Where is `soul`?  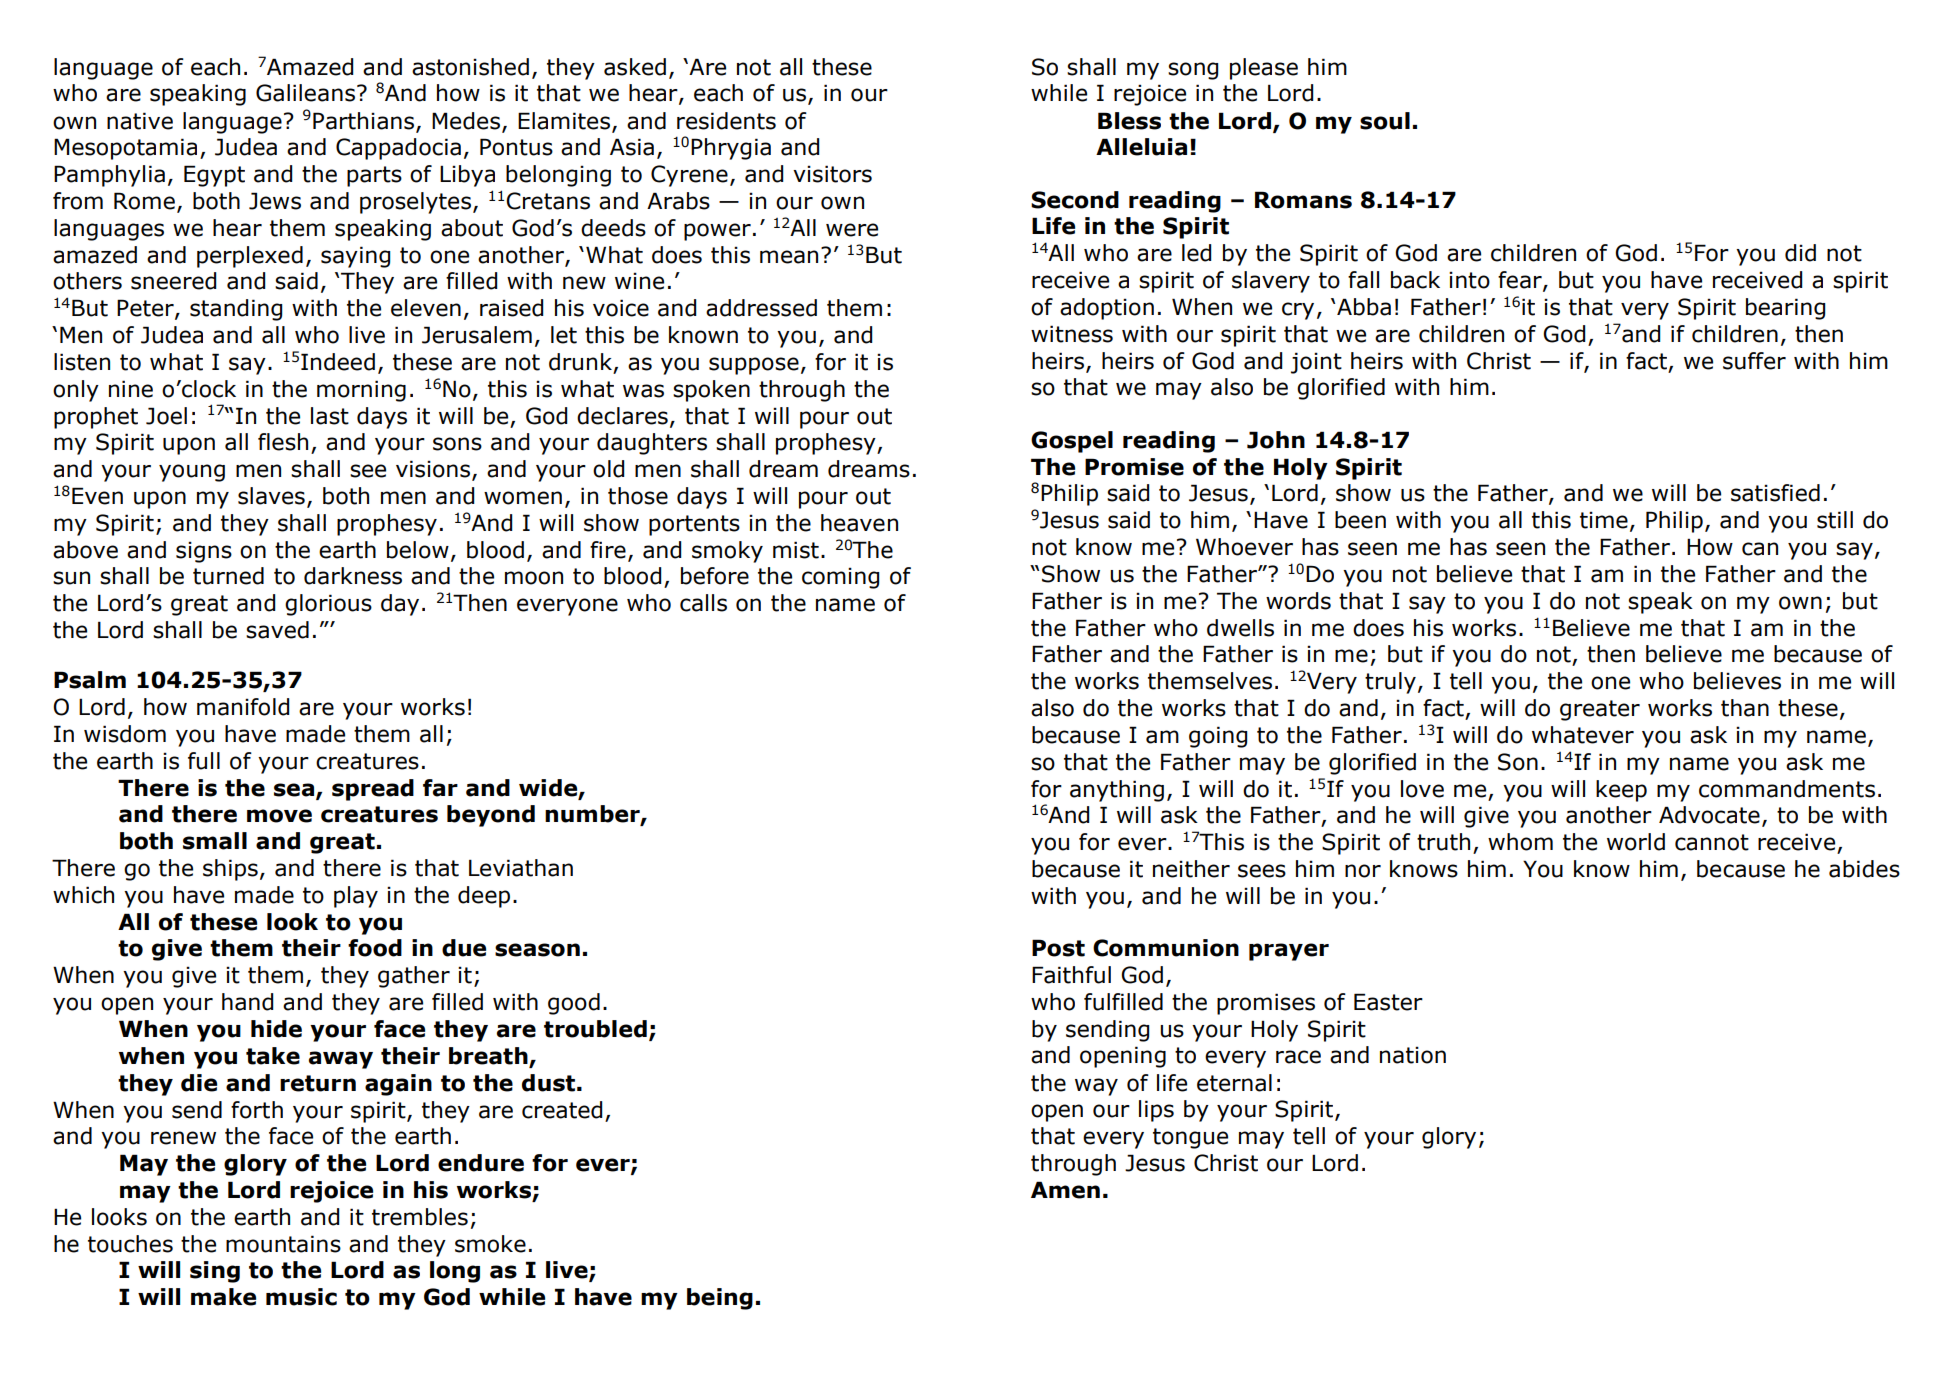 soul is located at coordinates (1385, 121).
